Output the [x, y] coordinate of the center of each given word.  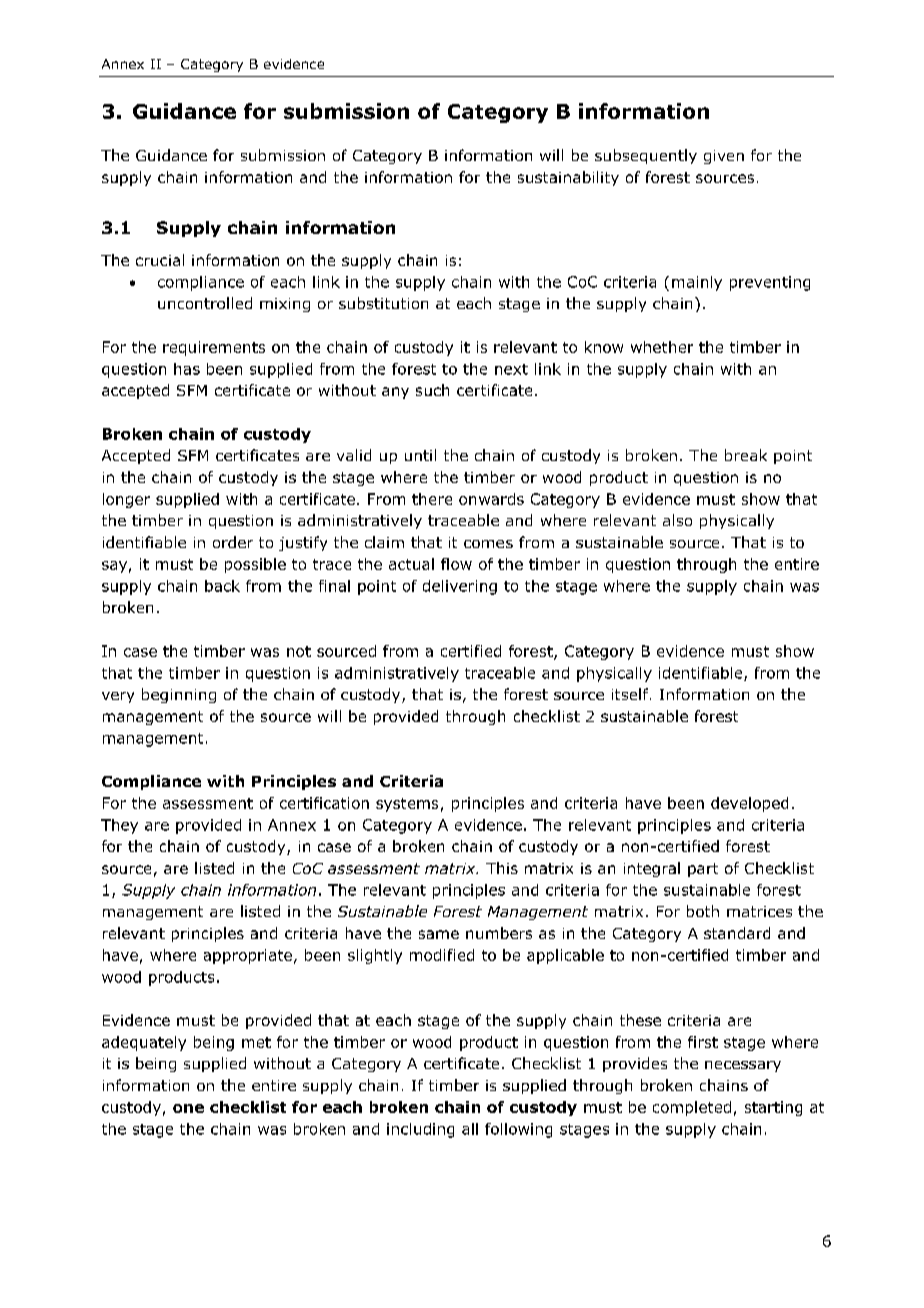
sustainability [568, 178]
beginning [179, 695]
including [420, 1130]
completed [692, 1108]
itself [631, 694]
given [724, 157]
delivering [460, 587]
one [188, 1108]
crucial [160, 260]
